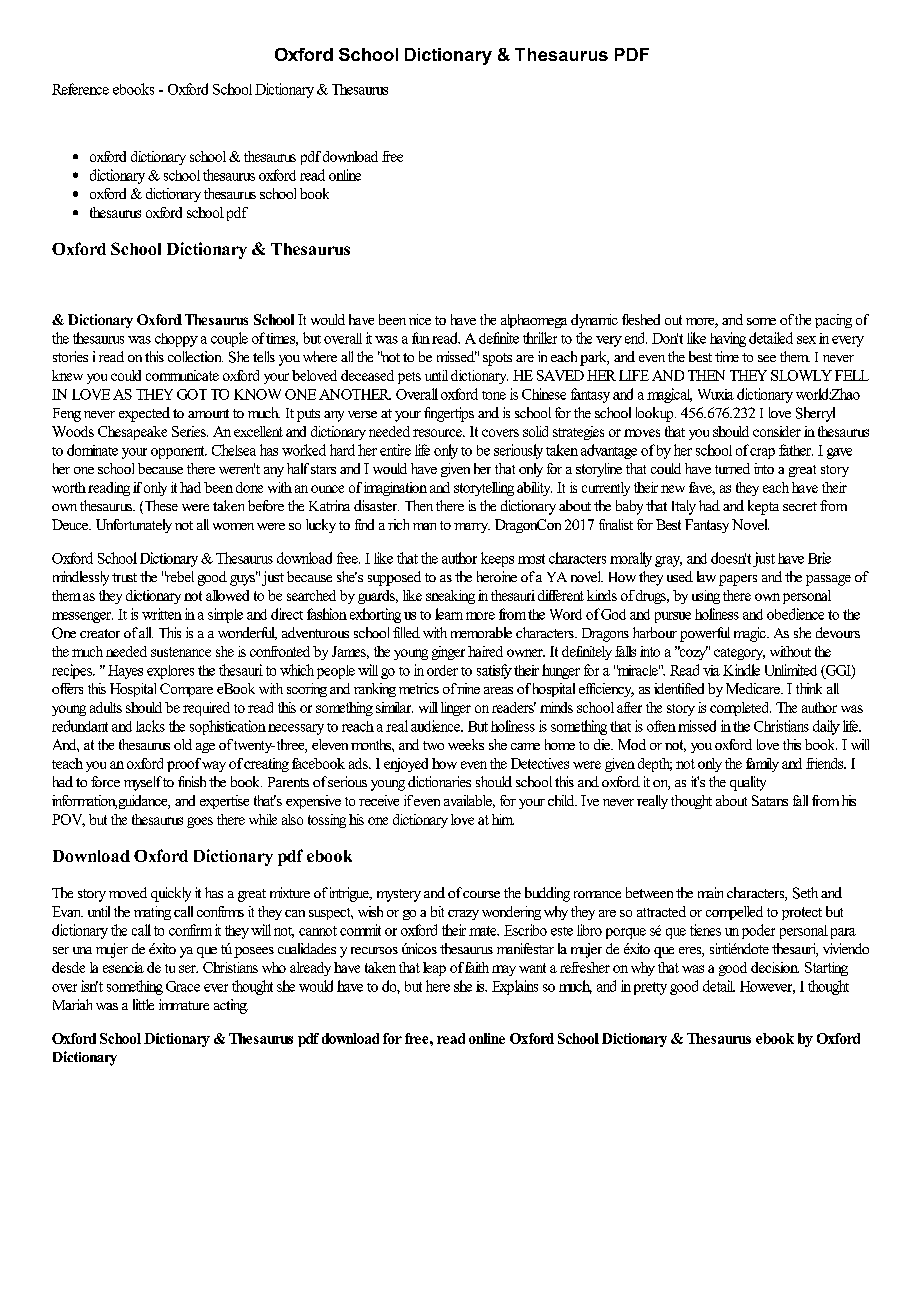 This image has height=1308, width=924. What do you see at coordinates (134, 526) in the image?
I see `Unfortunately` at bounding box center [134, 526].
